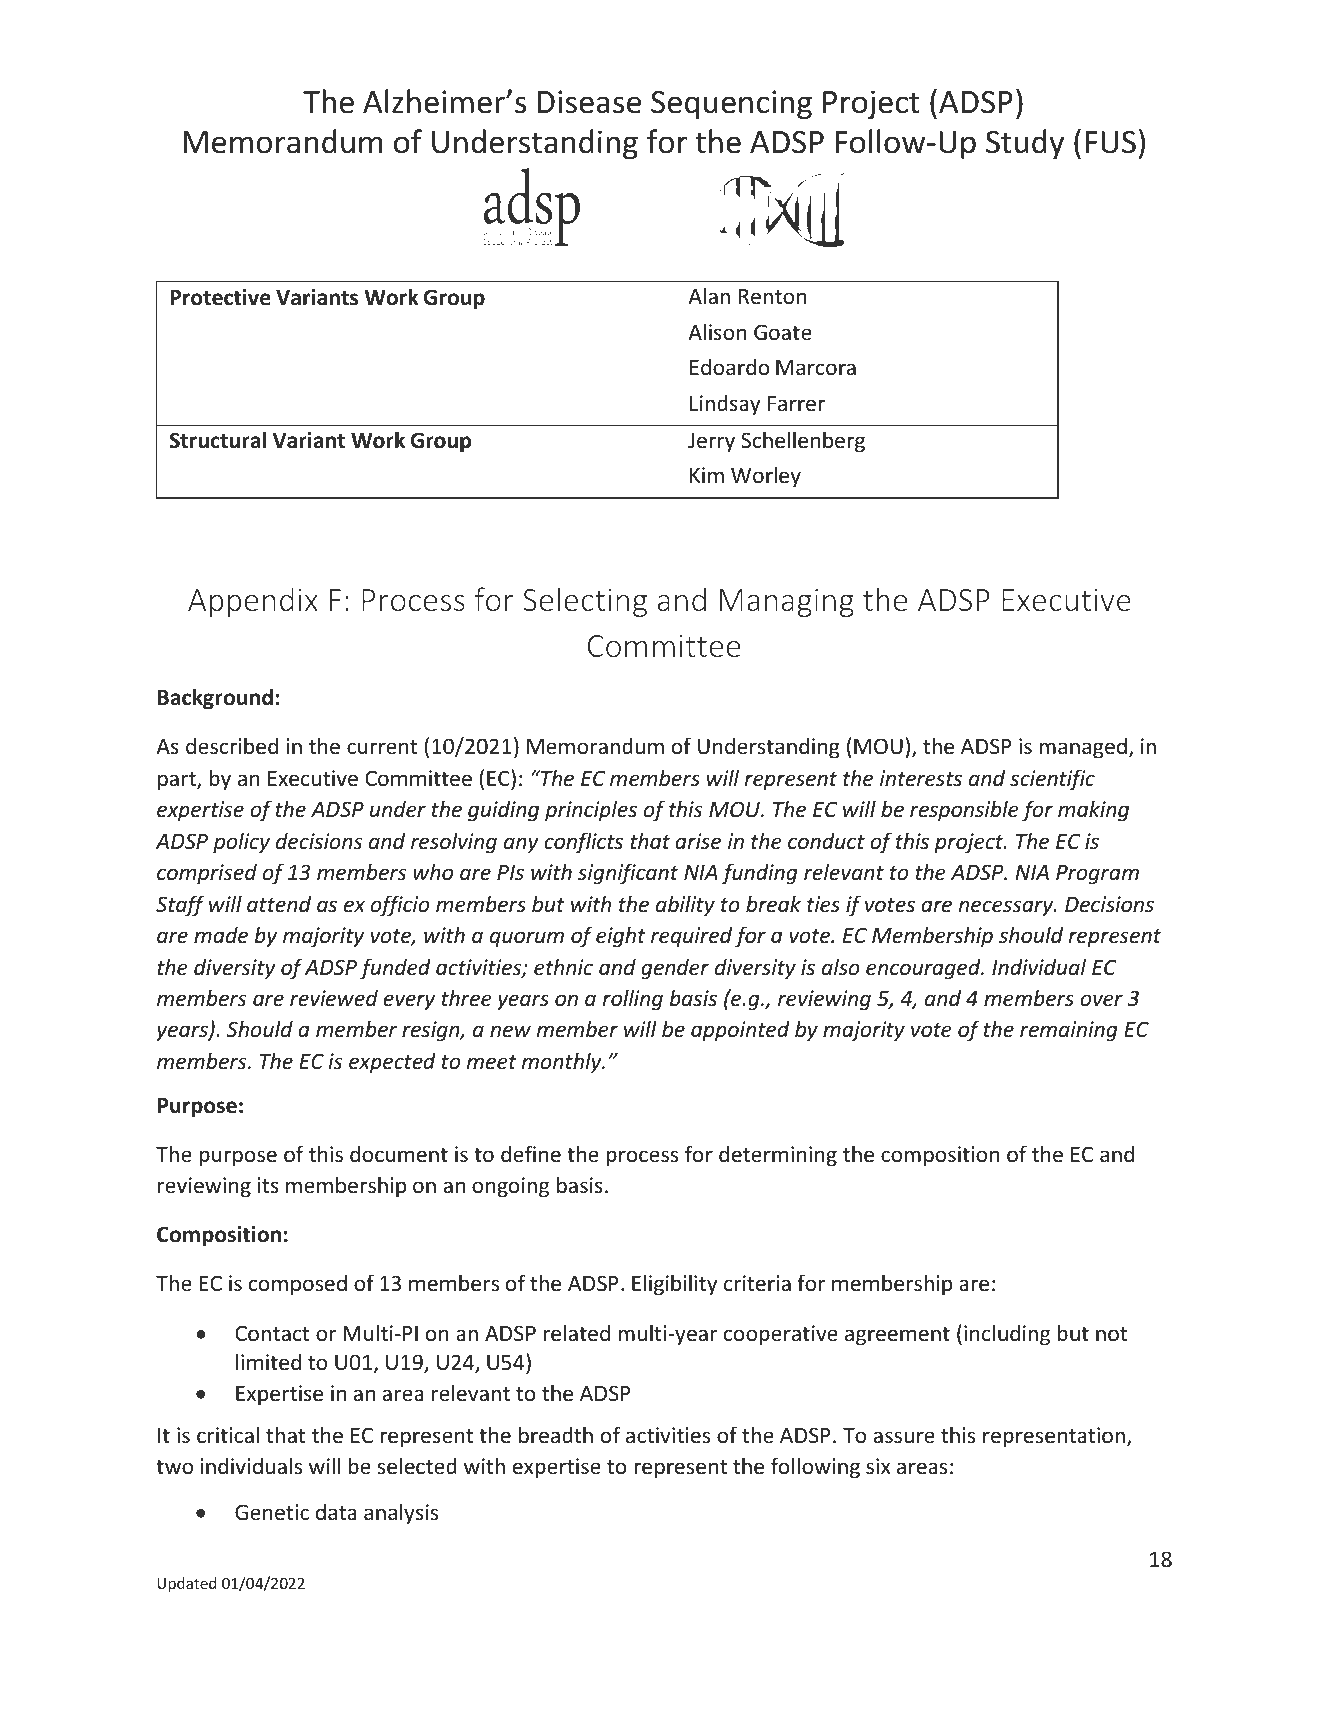 This page has height=1720, width=1329. Describe the element at coordinates (589, 102) in the page. I see `Disease` at that location.
